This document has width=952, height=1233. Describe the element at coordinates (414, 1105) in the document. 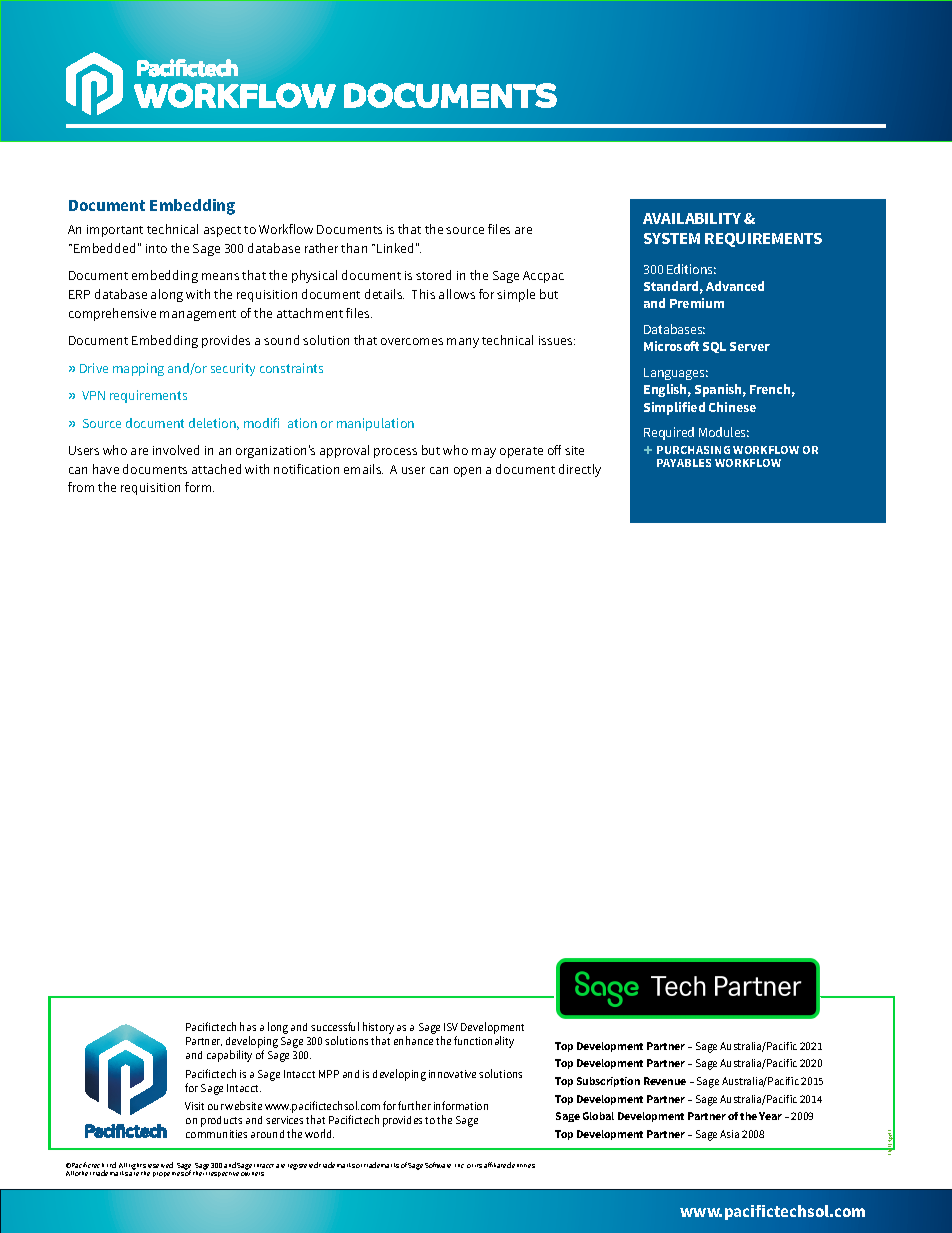

I see `further` at that location.
